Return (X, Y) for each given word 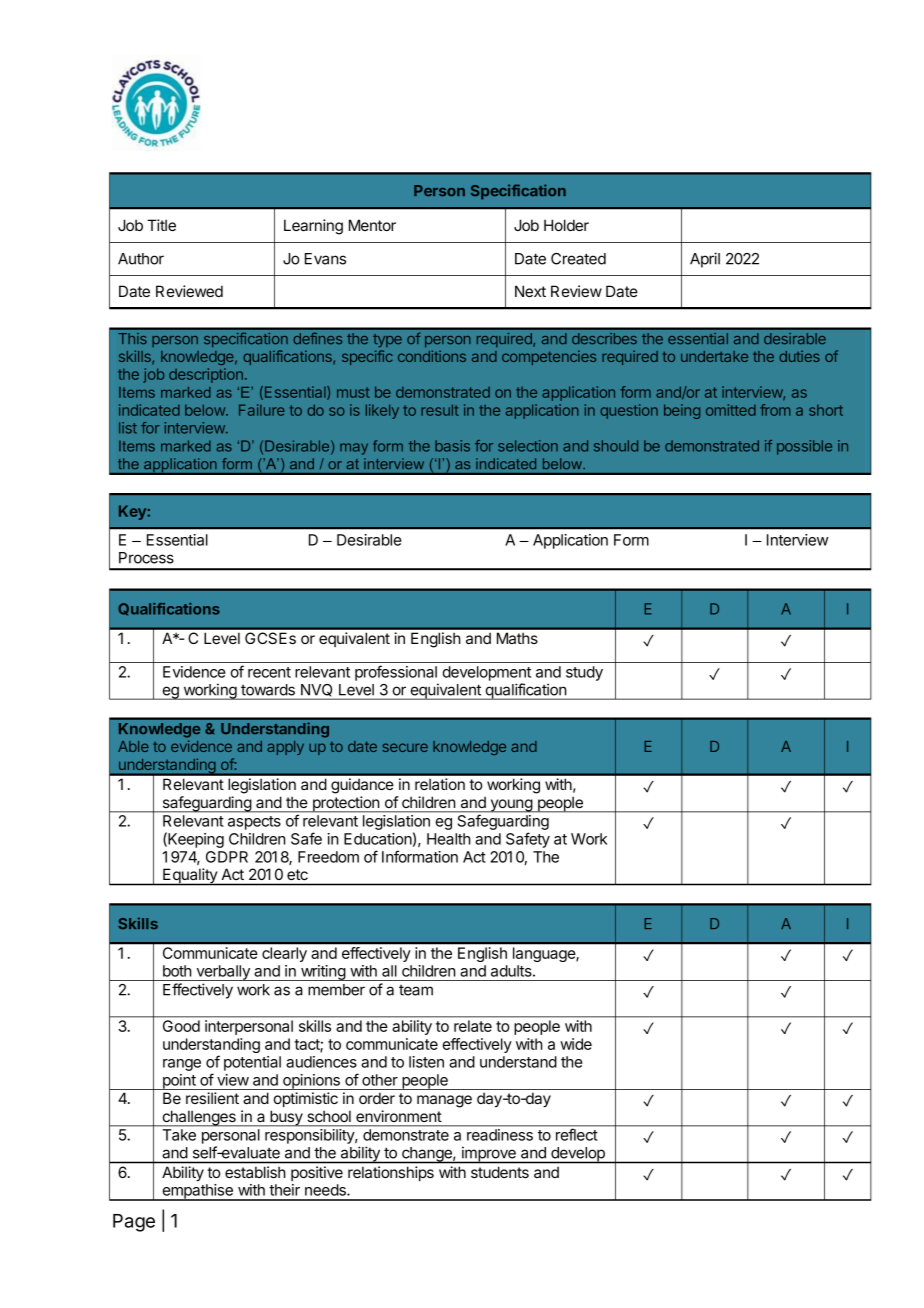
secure (405, 747)
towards (268, 690)
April (705, 260)
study (584, 673)
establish (255, 1172)
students (500, 1172)
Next (530, 291)
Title (161, 225)
